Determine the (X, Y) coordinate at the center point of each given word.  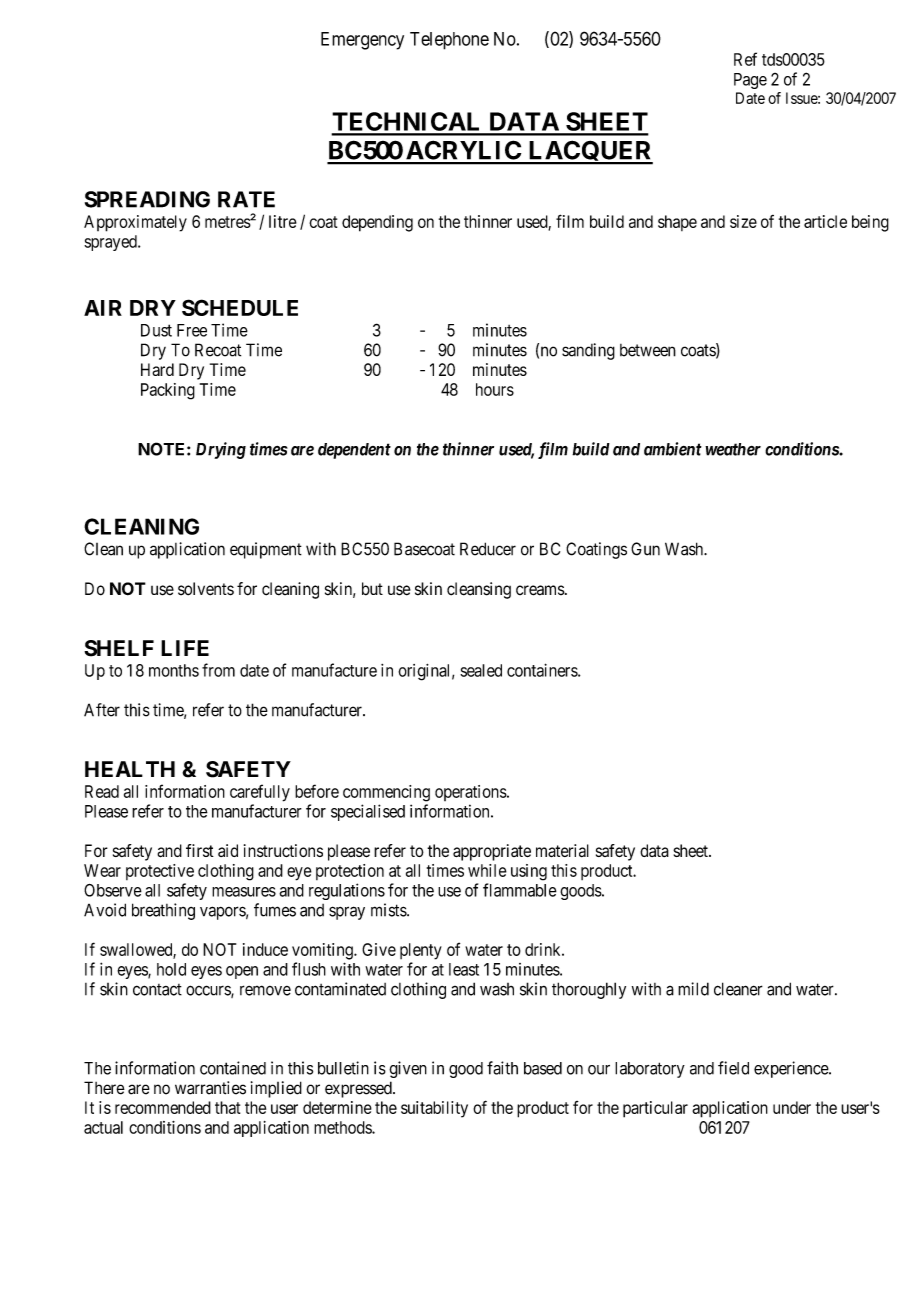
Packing (168, 391)
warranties (210, 1088)
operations (471, 793)
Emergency (362, 41)
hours (495, 389)
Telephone (449, 41)
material (562, 850)
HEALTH (130, 769)
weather (733, 449)
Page (750, 81)
